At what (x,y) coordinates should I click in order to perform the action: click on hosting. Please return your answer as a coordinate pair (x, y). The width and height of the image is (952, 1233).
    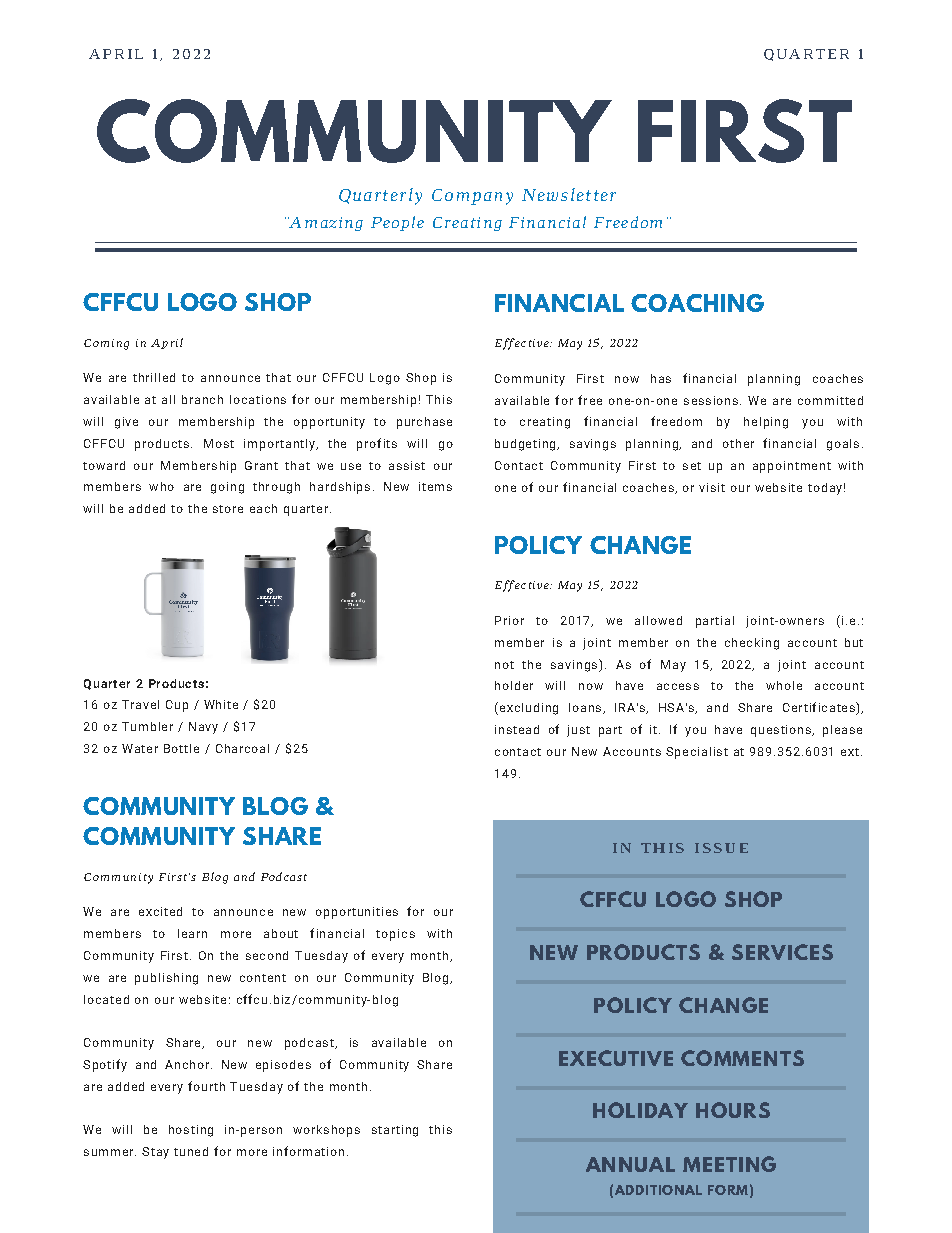
    Looking at the image, I should click on (191, 1131).
